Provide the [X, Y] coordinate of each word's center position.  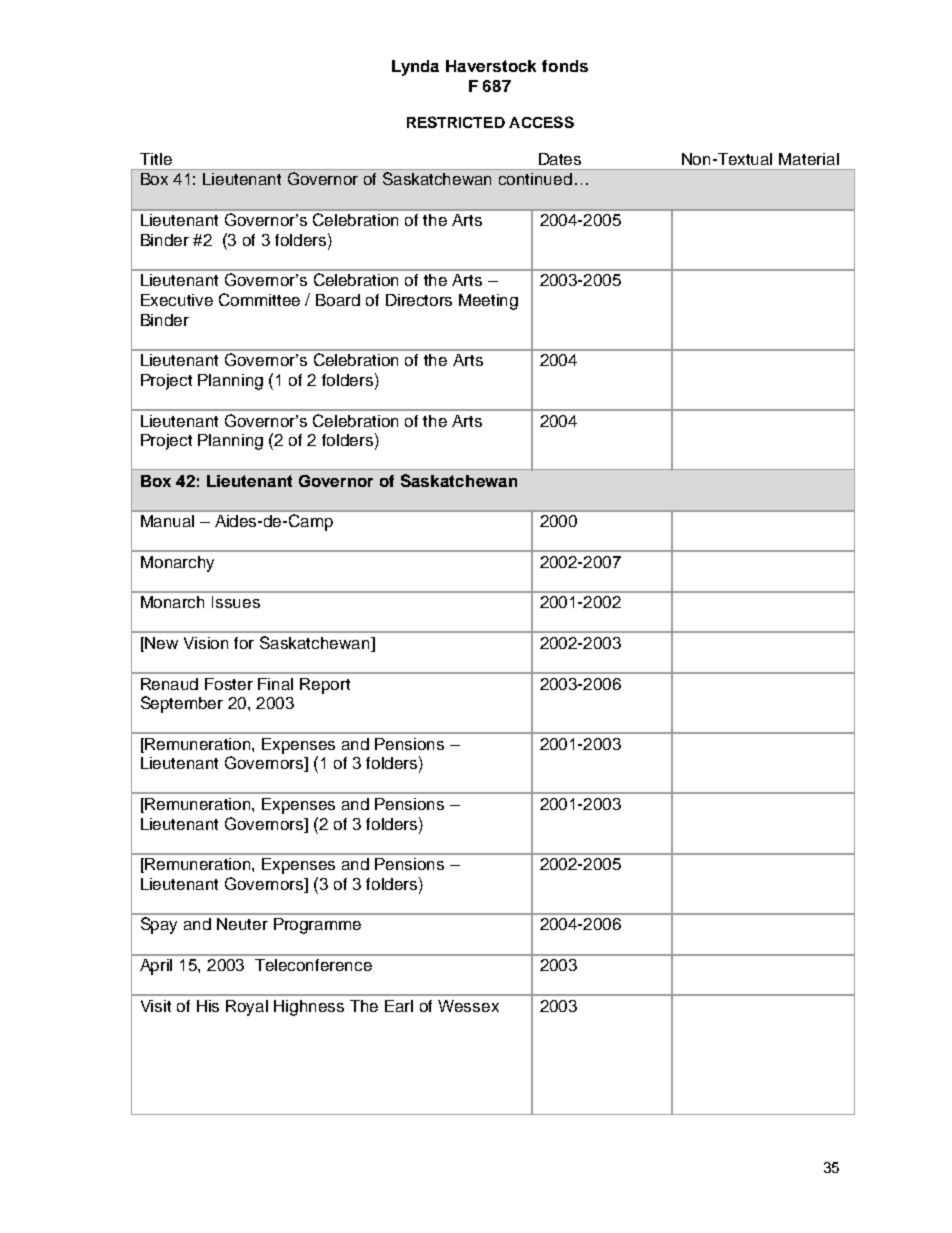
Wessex [468, 1006]
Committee [259, 299]
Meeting [488, 302]
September [182, 704]
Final [275, 684]
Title [156, 159]
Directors [419, 300]
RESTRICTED [456, 122]
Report [325, 686]
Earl [399, 1006]
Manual [167, 521]
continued [535, 179]
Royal [247, 1008]
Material [809, 159]
